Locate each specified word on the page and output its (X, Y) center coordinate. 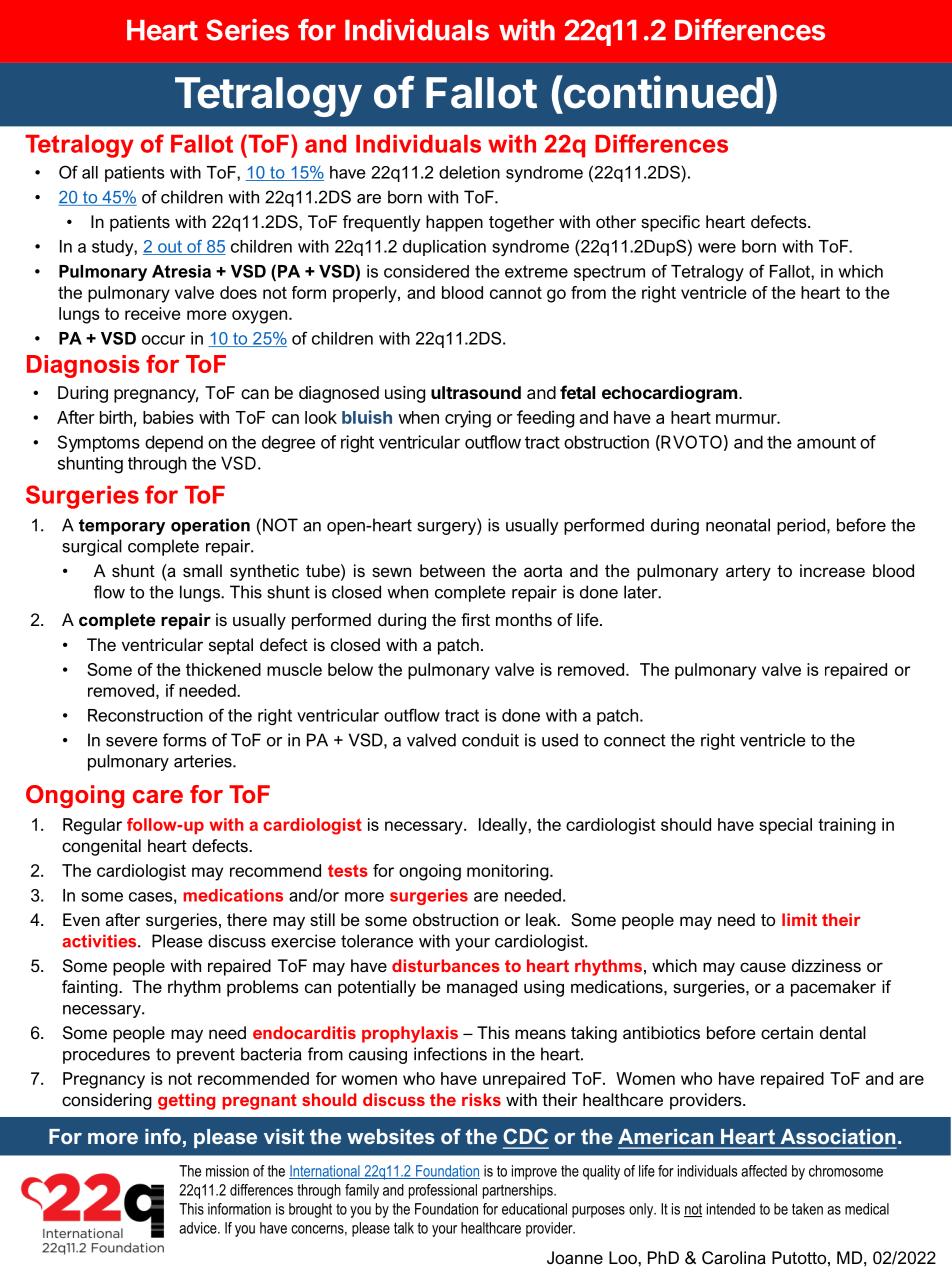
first (475, 619)
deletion (469, 172)
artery (748, 573)
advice (199, 1228)
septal (231, 646)
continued (662, 93)
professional (443, 1191)
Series (247, 29)
